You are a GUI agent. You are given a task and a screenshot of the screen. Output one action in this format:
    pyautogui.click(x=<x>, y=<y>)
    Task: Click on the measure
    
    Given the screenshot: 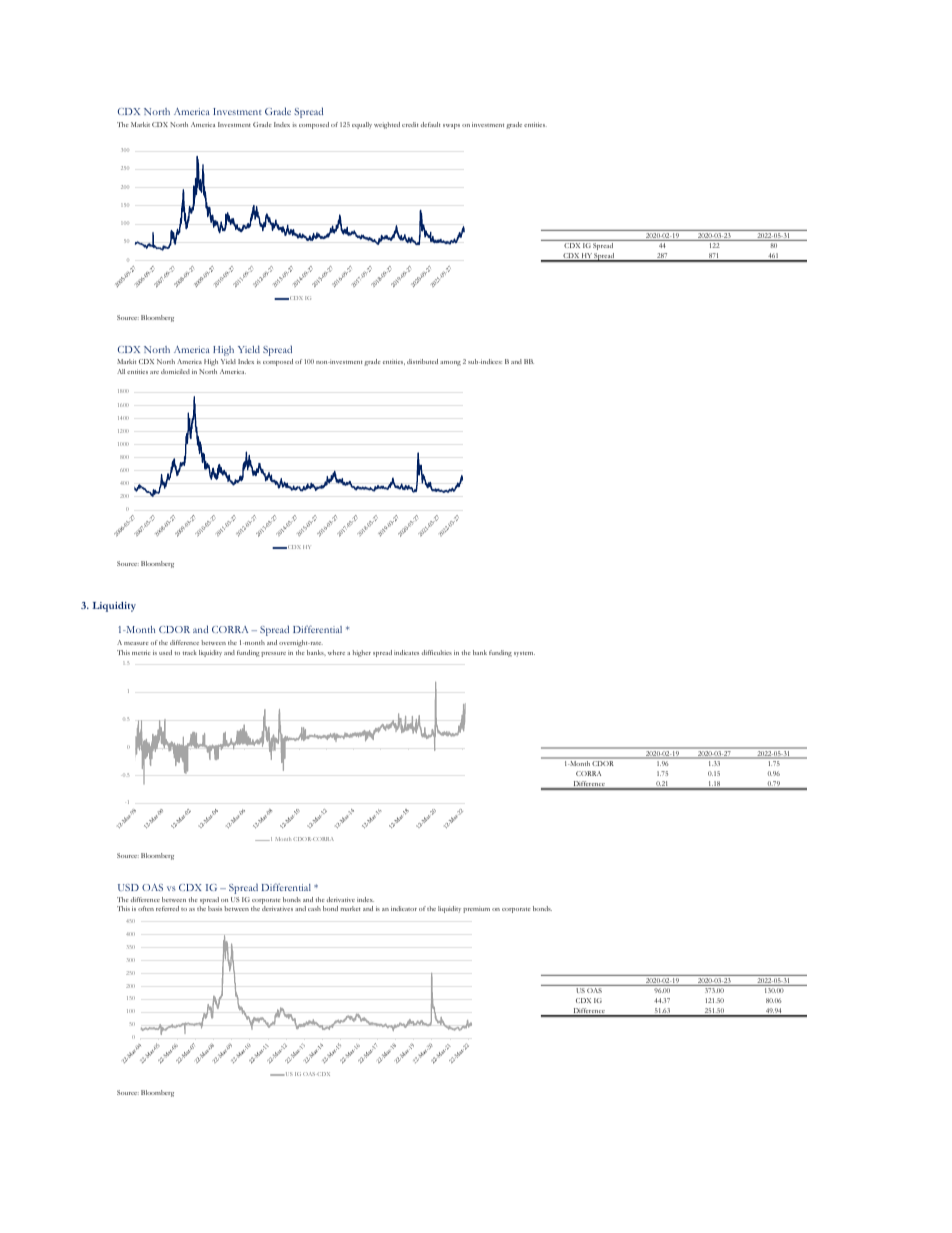 What is the action you would take?
    pyautogui.click(x=136, y=643)
